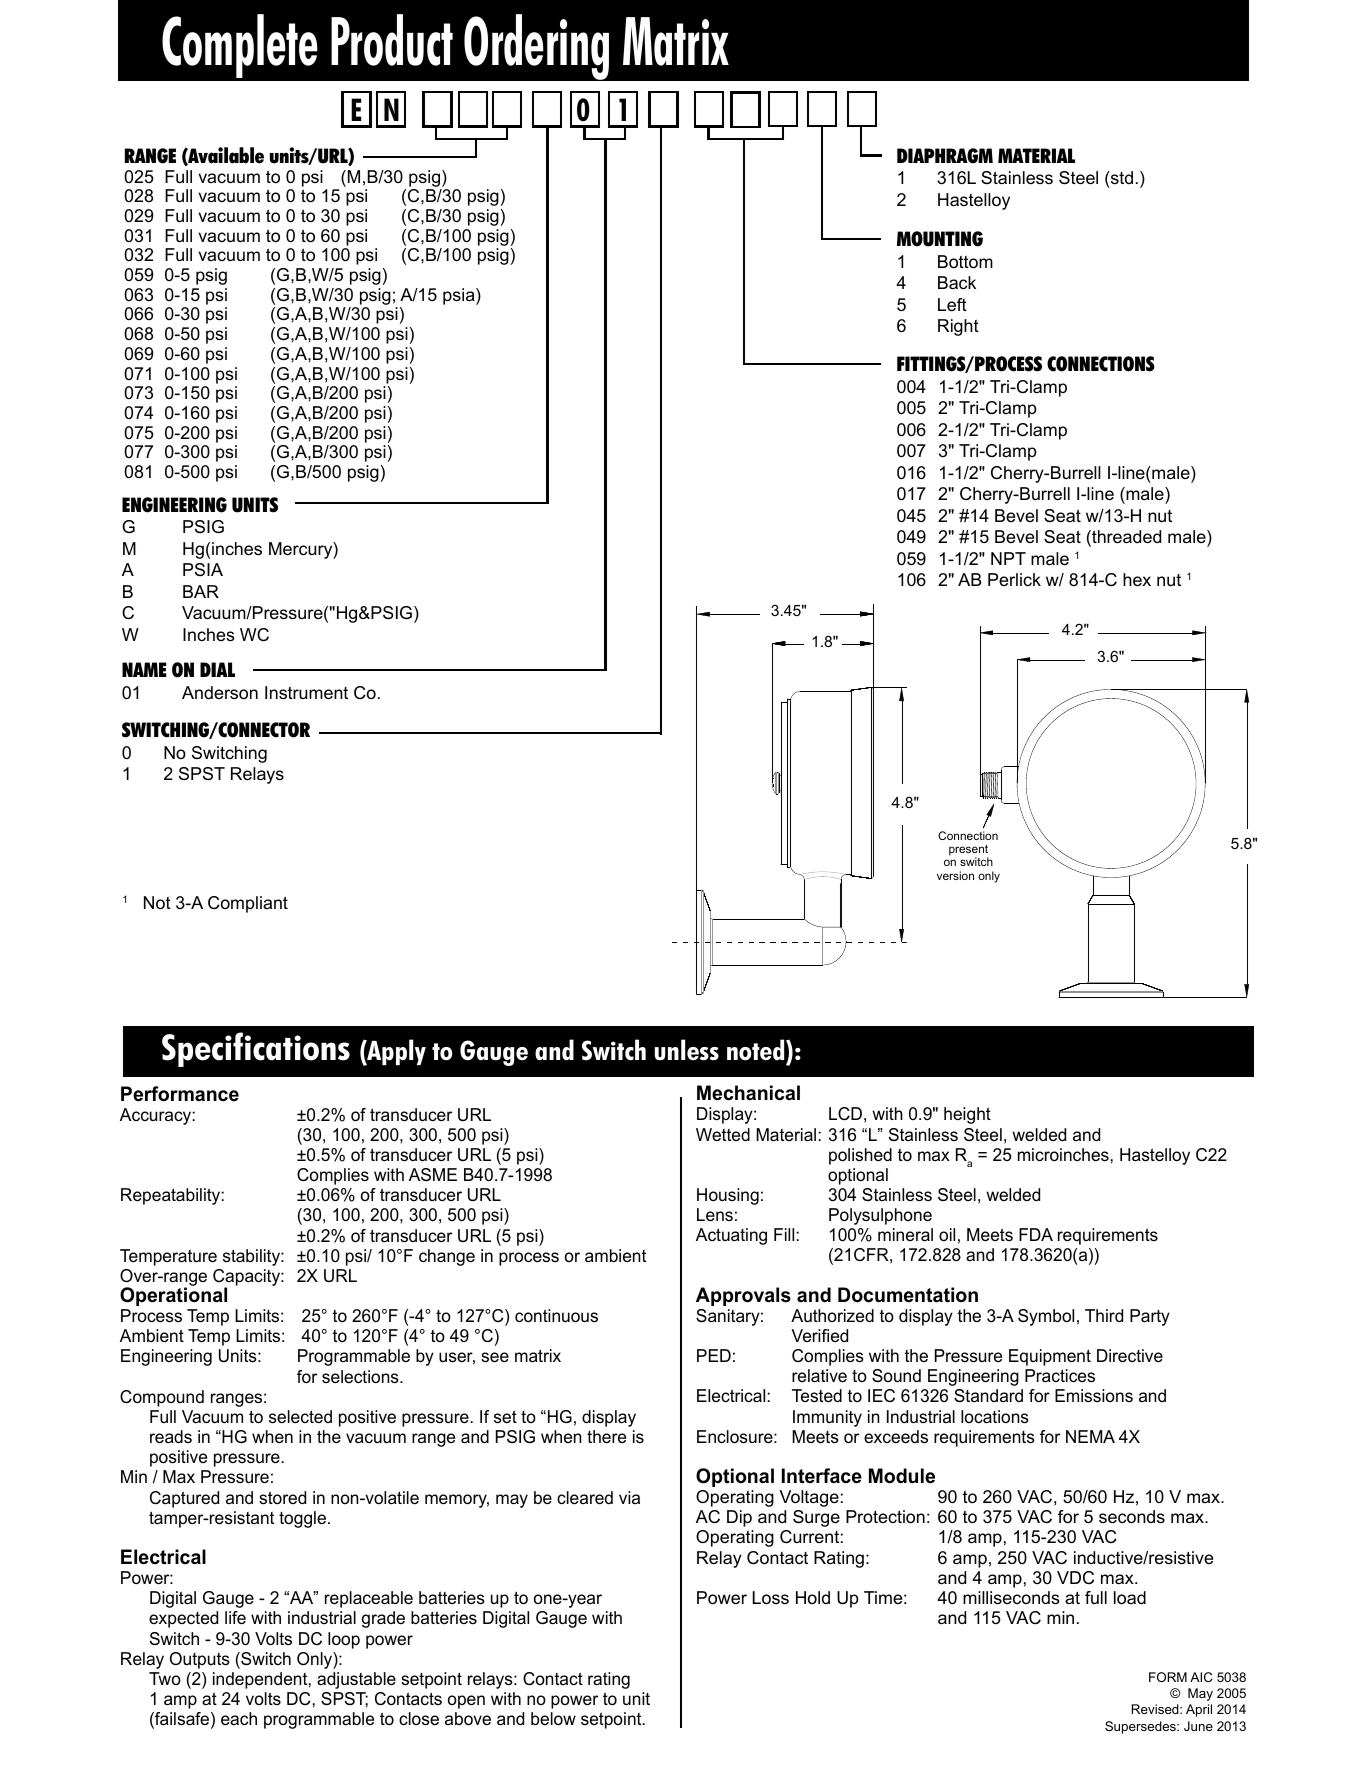  Describe the element at coordinates (553, 1718) in the image. I see `below` at that location.
